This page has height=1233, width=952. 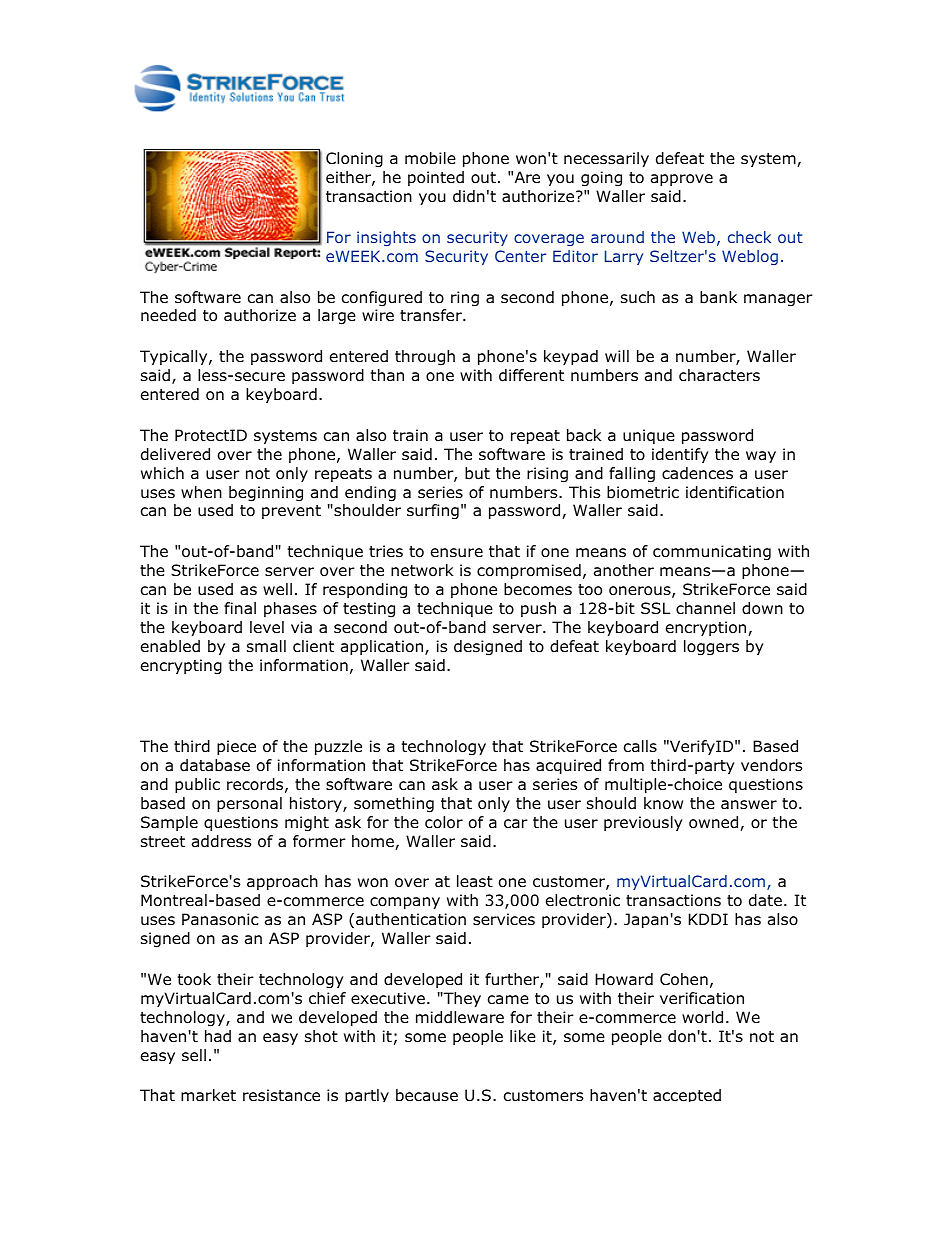 I want to click on needed, so click(x=168, y=315).
